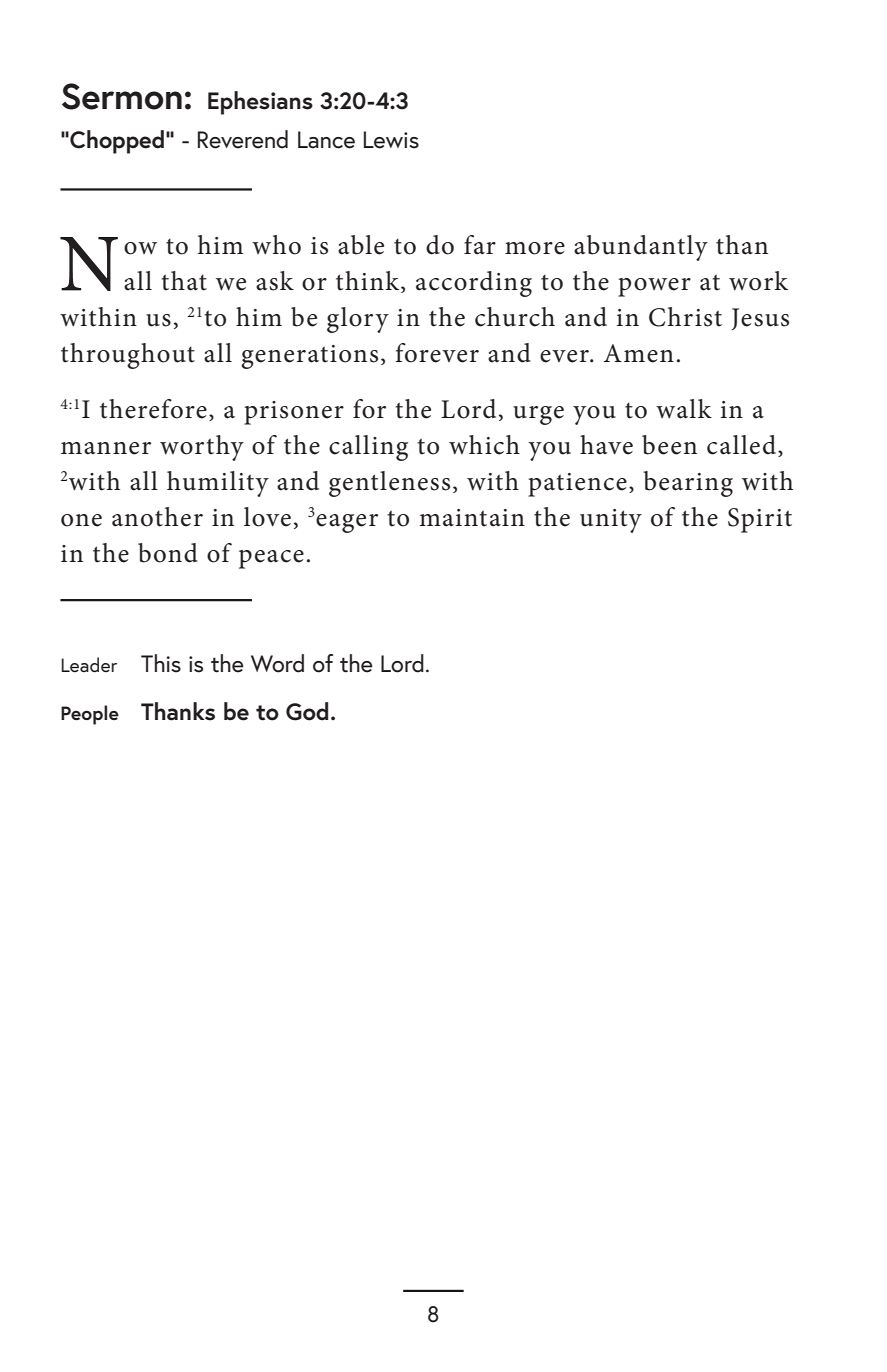 Image resolution: width=887 pixels, height=1372 pixels. I want to click on This, so click(161, 663).
